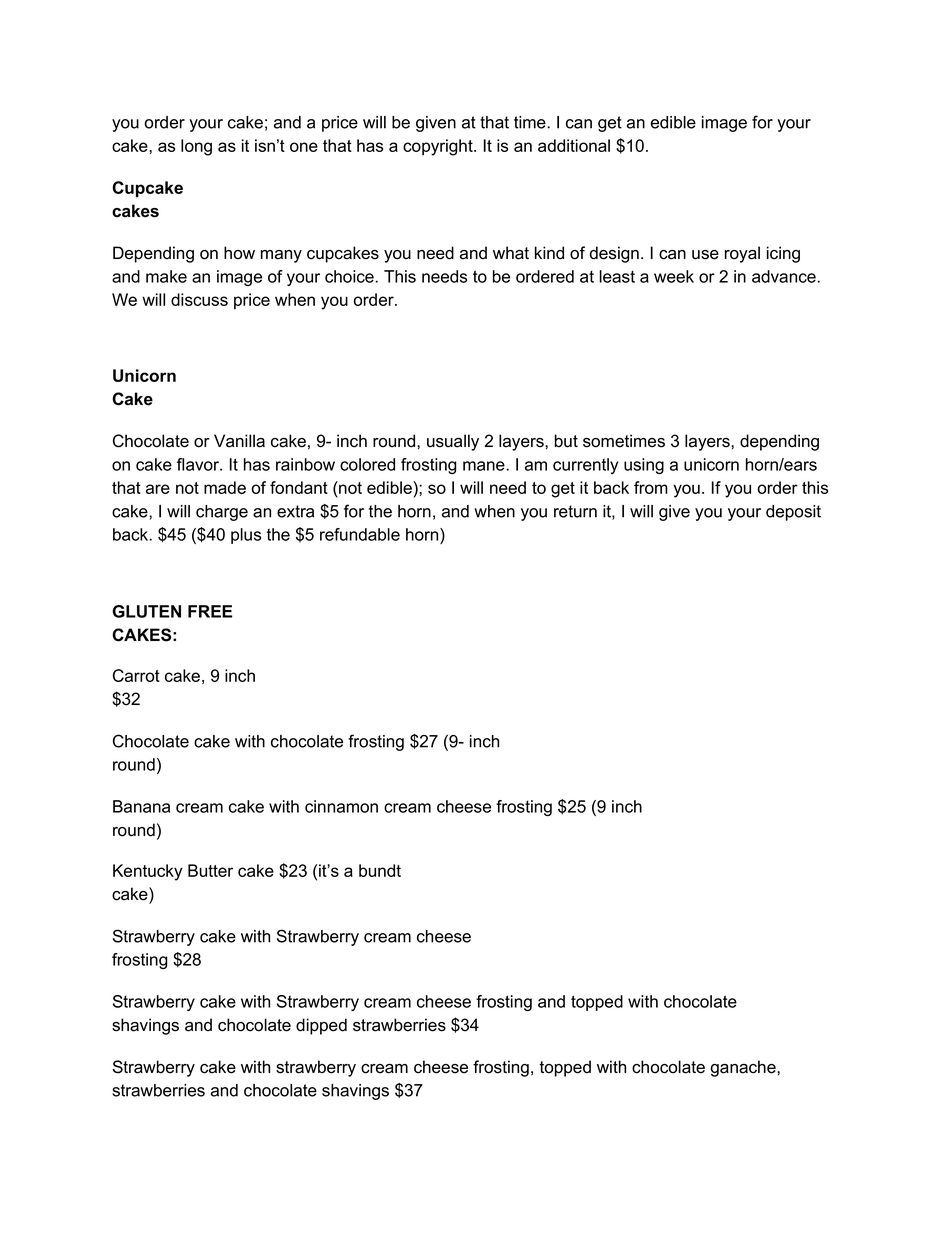  Describe the element at coordinates (321, 1026) in the document. I see `dipped` at that location.
